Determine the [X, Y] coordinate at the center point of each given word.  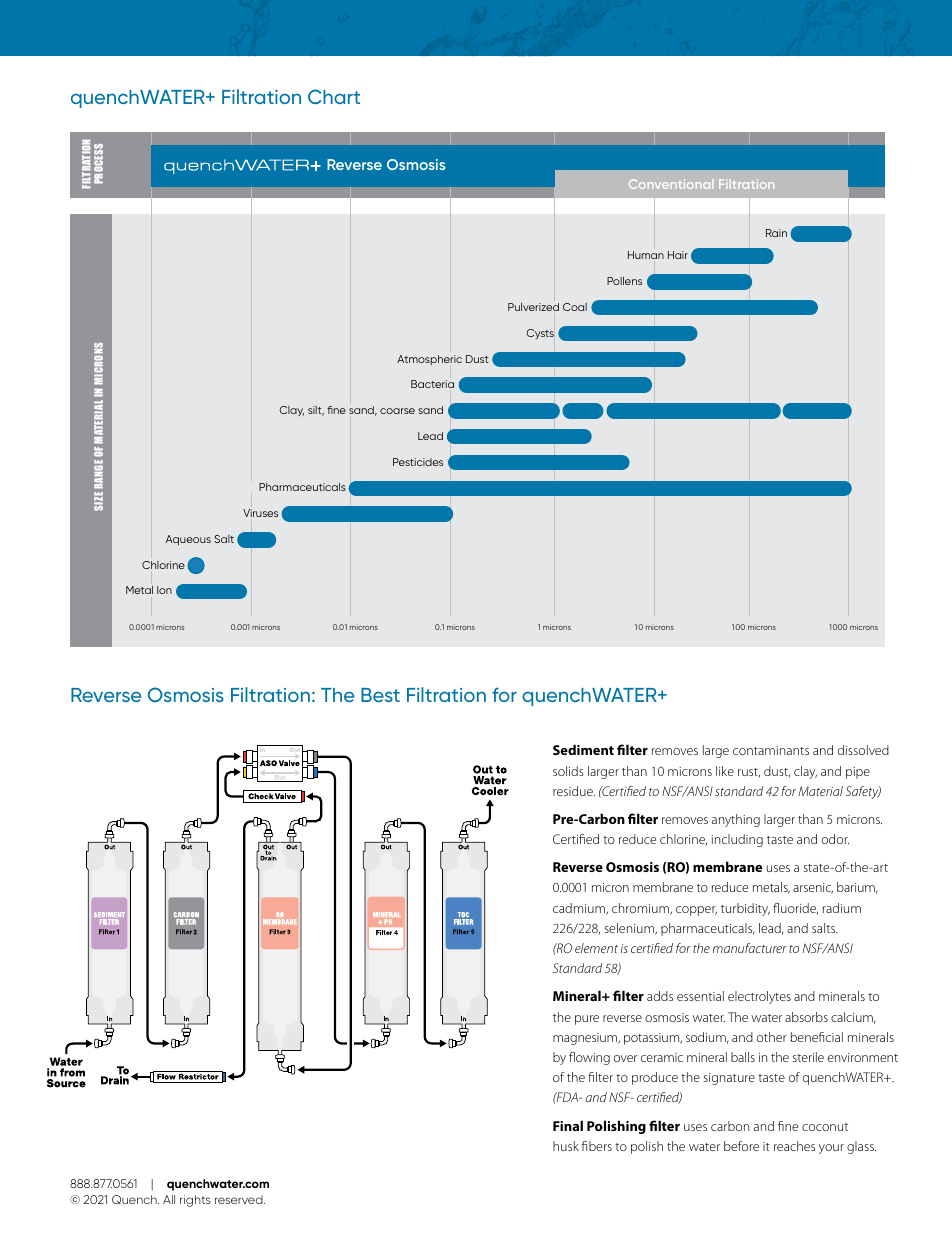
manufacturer [750, 948]
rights [195, 1201]
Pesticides [418, 462]
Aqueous [188, 540]
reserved [240, 1199]
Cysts [540, 334]
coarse [397, 411]
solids [568, 771]
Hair [678, 255]
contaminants [771, 750]
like [725, 771]
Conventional [671, 184]
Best [380, 695]
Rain [776, 233]
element [596, 948]
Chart [334, 96]
